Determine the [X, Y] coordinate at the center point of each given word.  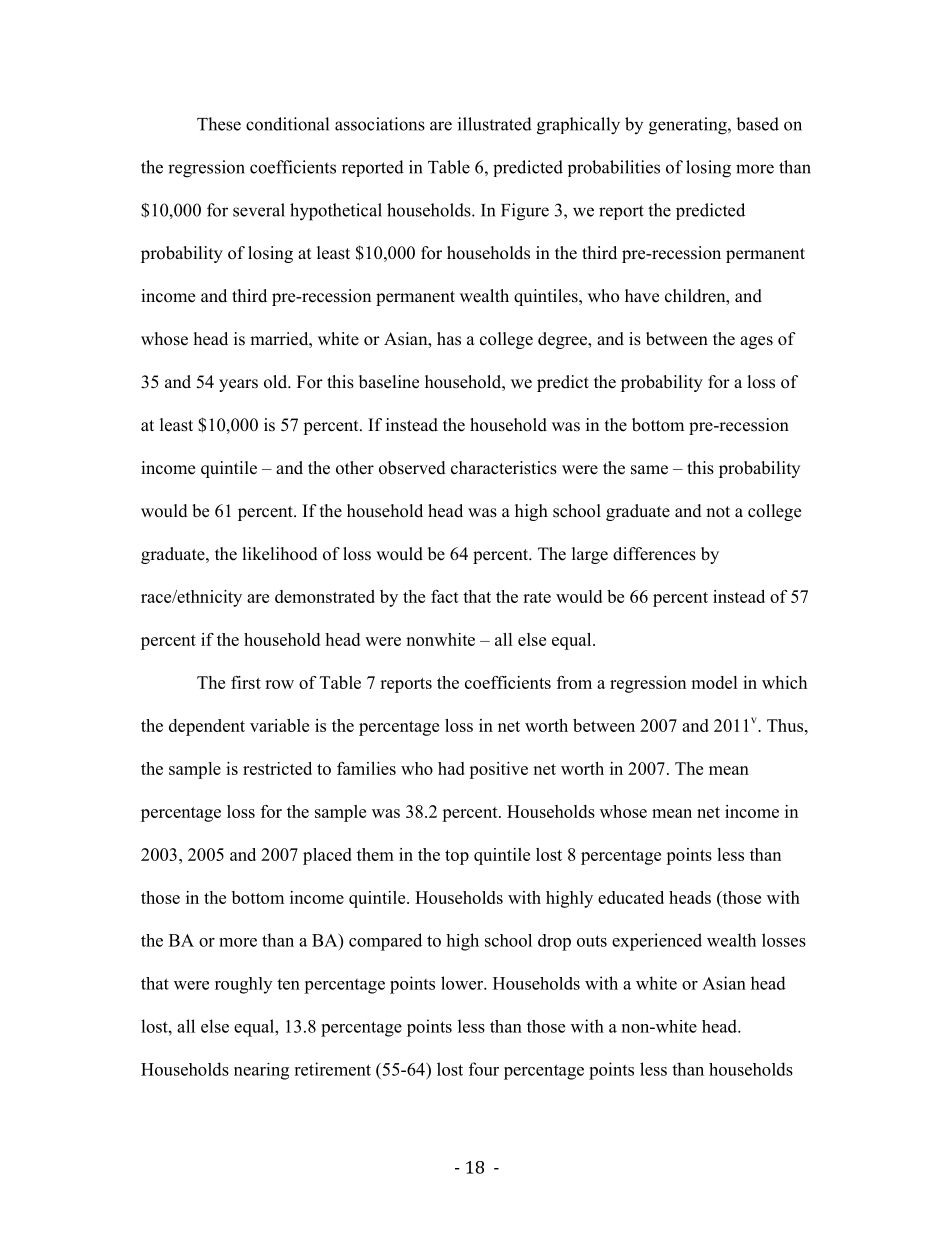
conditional [287, 124]
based [757, 124]
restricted [277, 768]
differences [654, 554]
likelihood [280, 554]
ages [756, 342]
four [484, 1069]
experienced [657, 942]
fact [445, 596]
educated [631, 897]
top [457, 857]
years [238, 385]
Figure [525, 212]
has [449, 339]
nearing [261, 1071]
